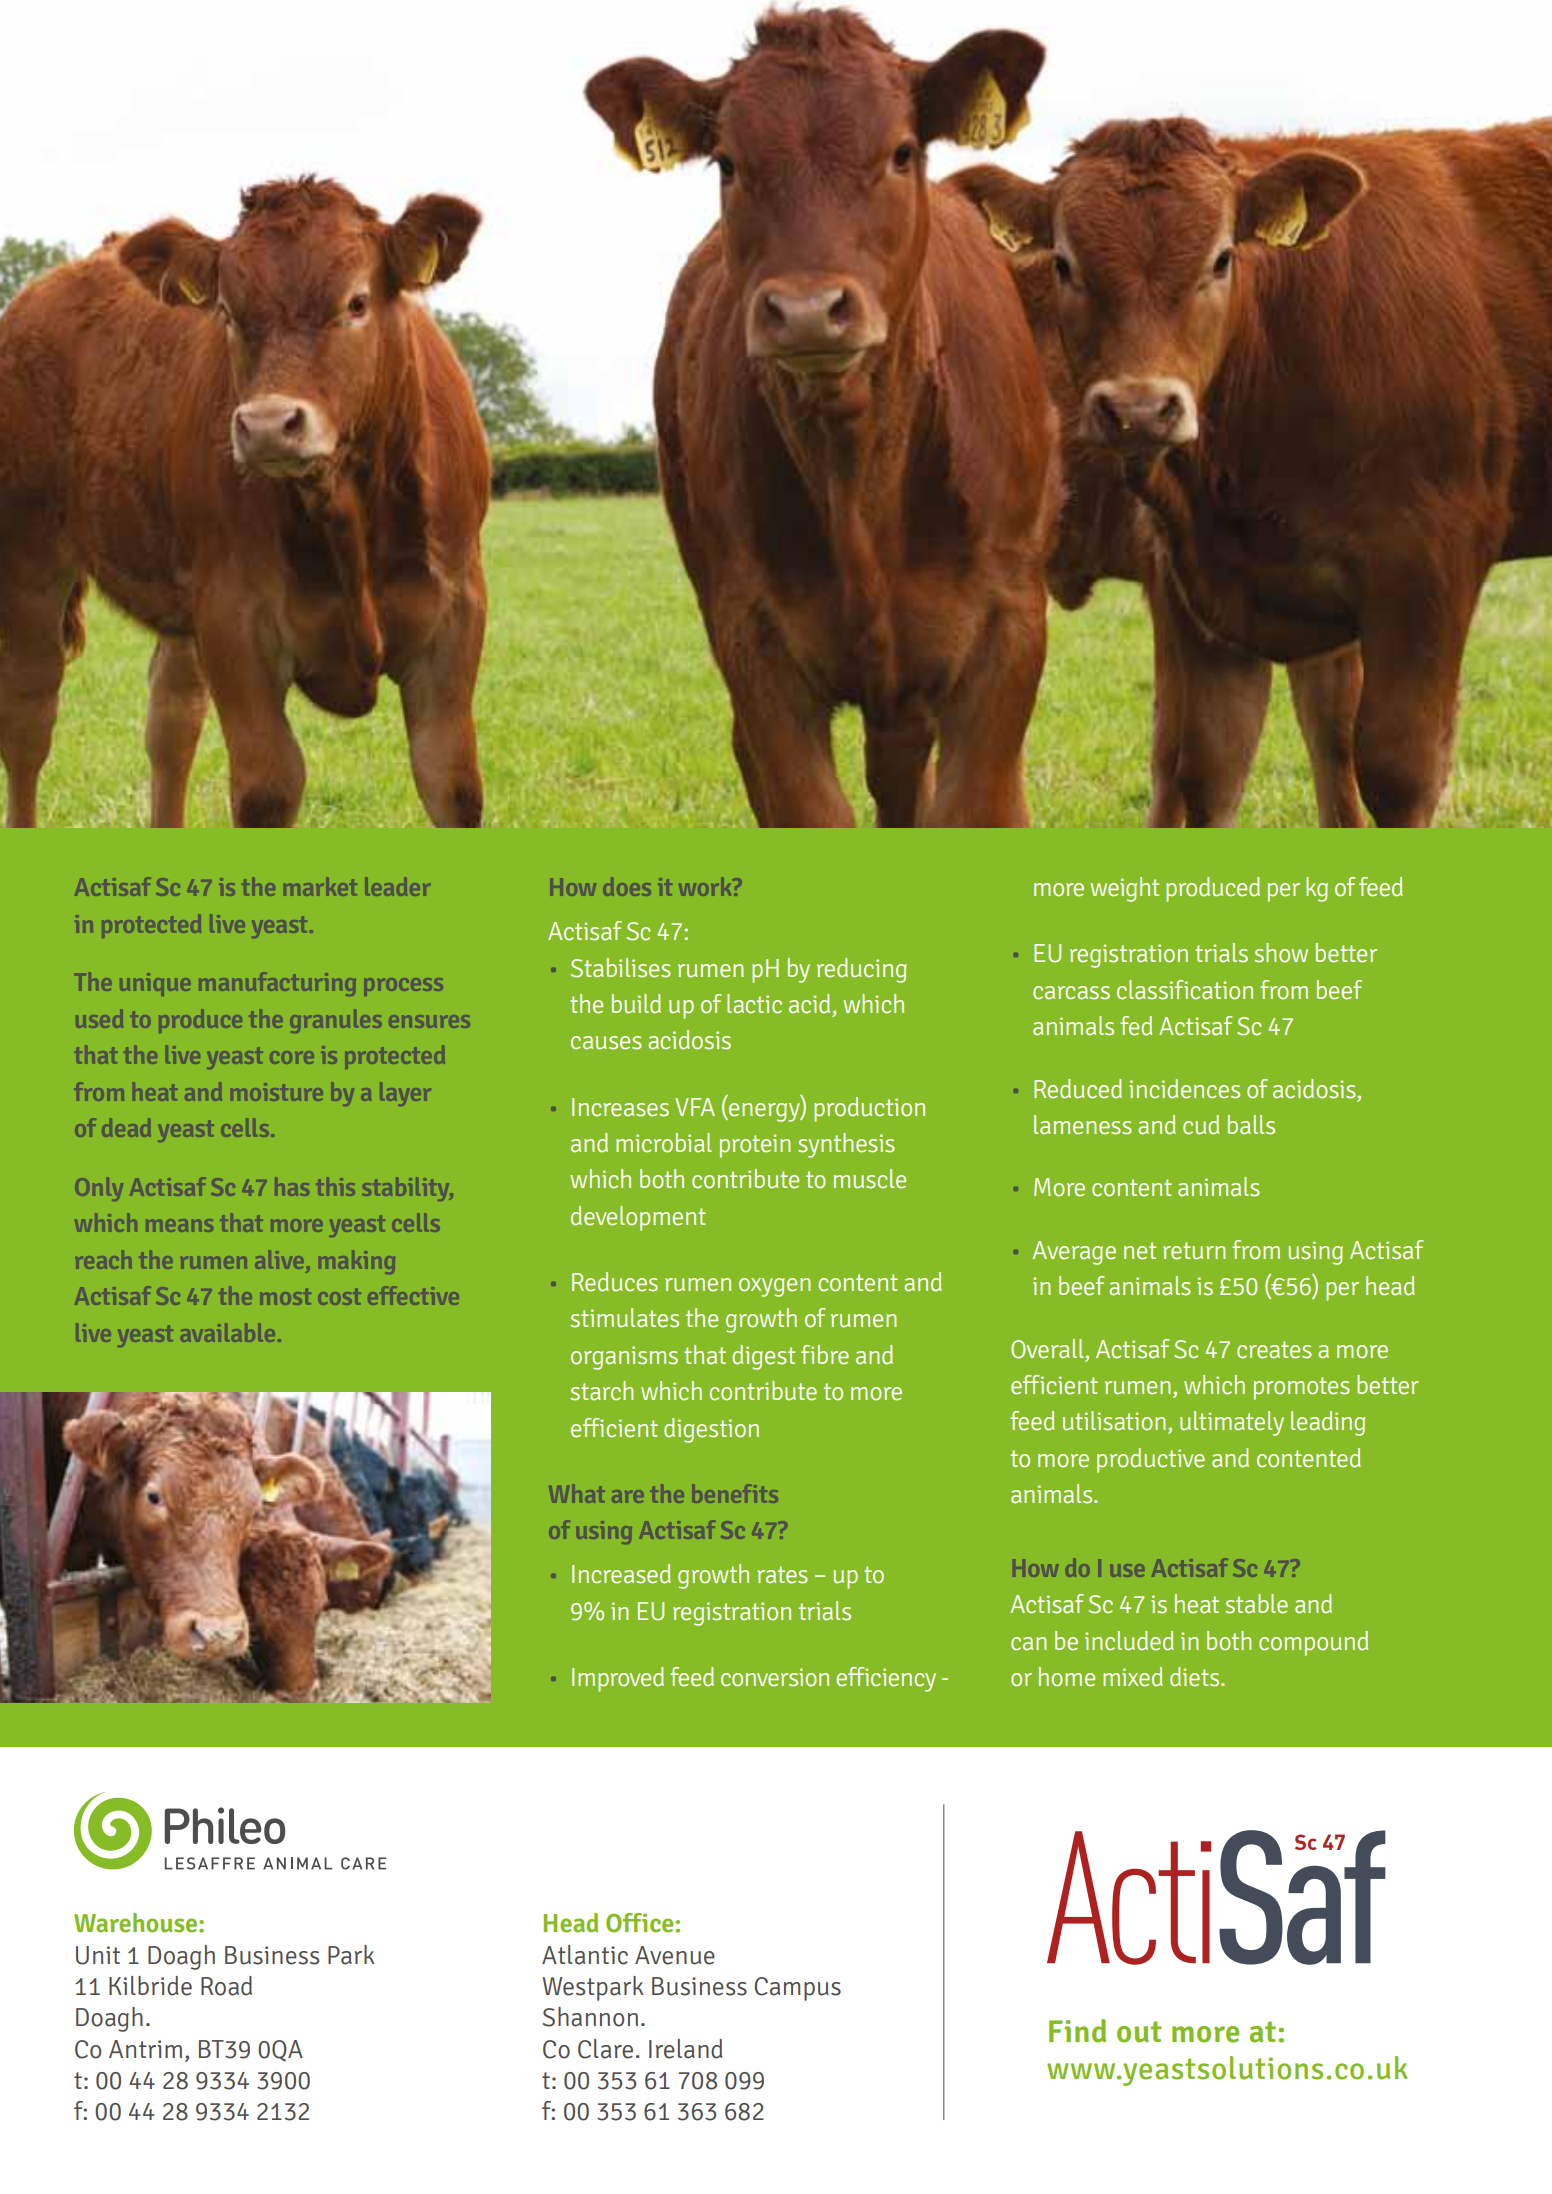 The width and height of the page is (1552, 2194). I want to click on weight, so click(1124, 889).
